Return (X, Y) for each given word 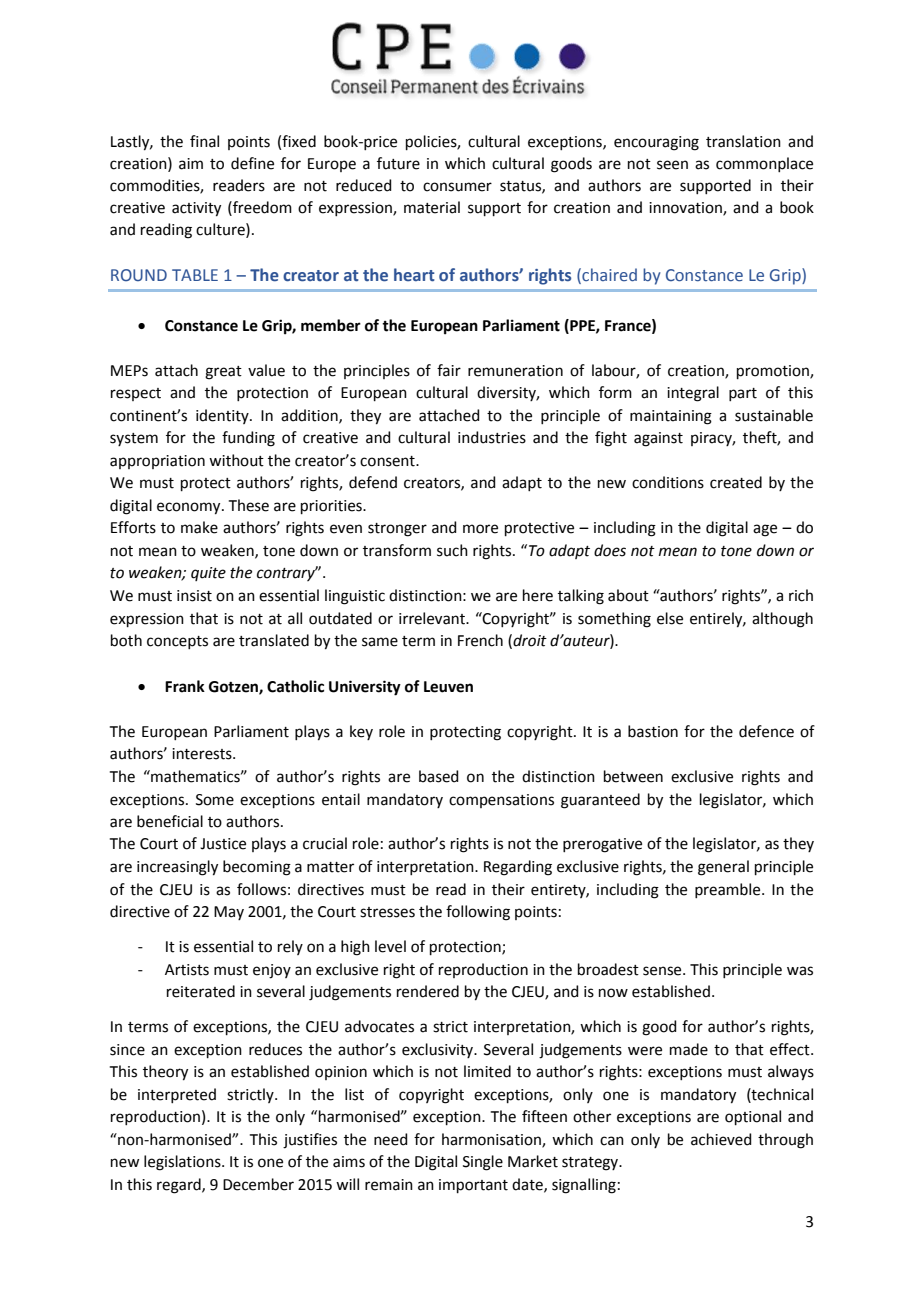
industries (492, 437)
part (743, 394)
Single (483, 1163)
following (478, 913)
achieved (721, 1139)
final (204, 141)
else (670, 618)
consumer (457, 187)
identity (223, 416)
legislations (183, 1163)
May (229, 913)
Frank (185, 686)
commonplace (764, 164)
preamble (729, 890)
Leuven (448, 687)
